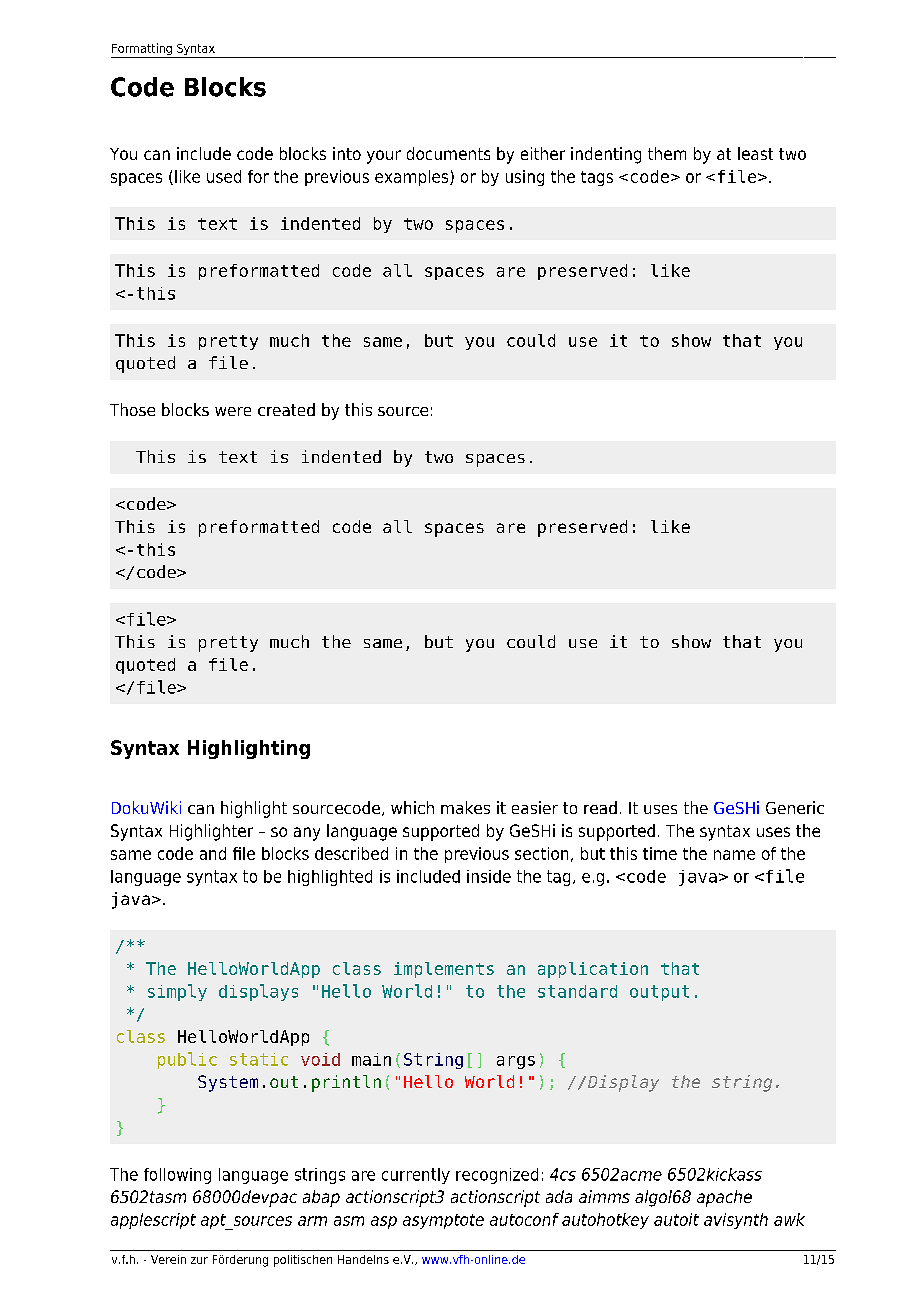 This screenshot has height=1308, width=924. Describe the element at coordinates (199, 1260) in the screenshot. I see `zur` at that location.
